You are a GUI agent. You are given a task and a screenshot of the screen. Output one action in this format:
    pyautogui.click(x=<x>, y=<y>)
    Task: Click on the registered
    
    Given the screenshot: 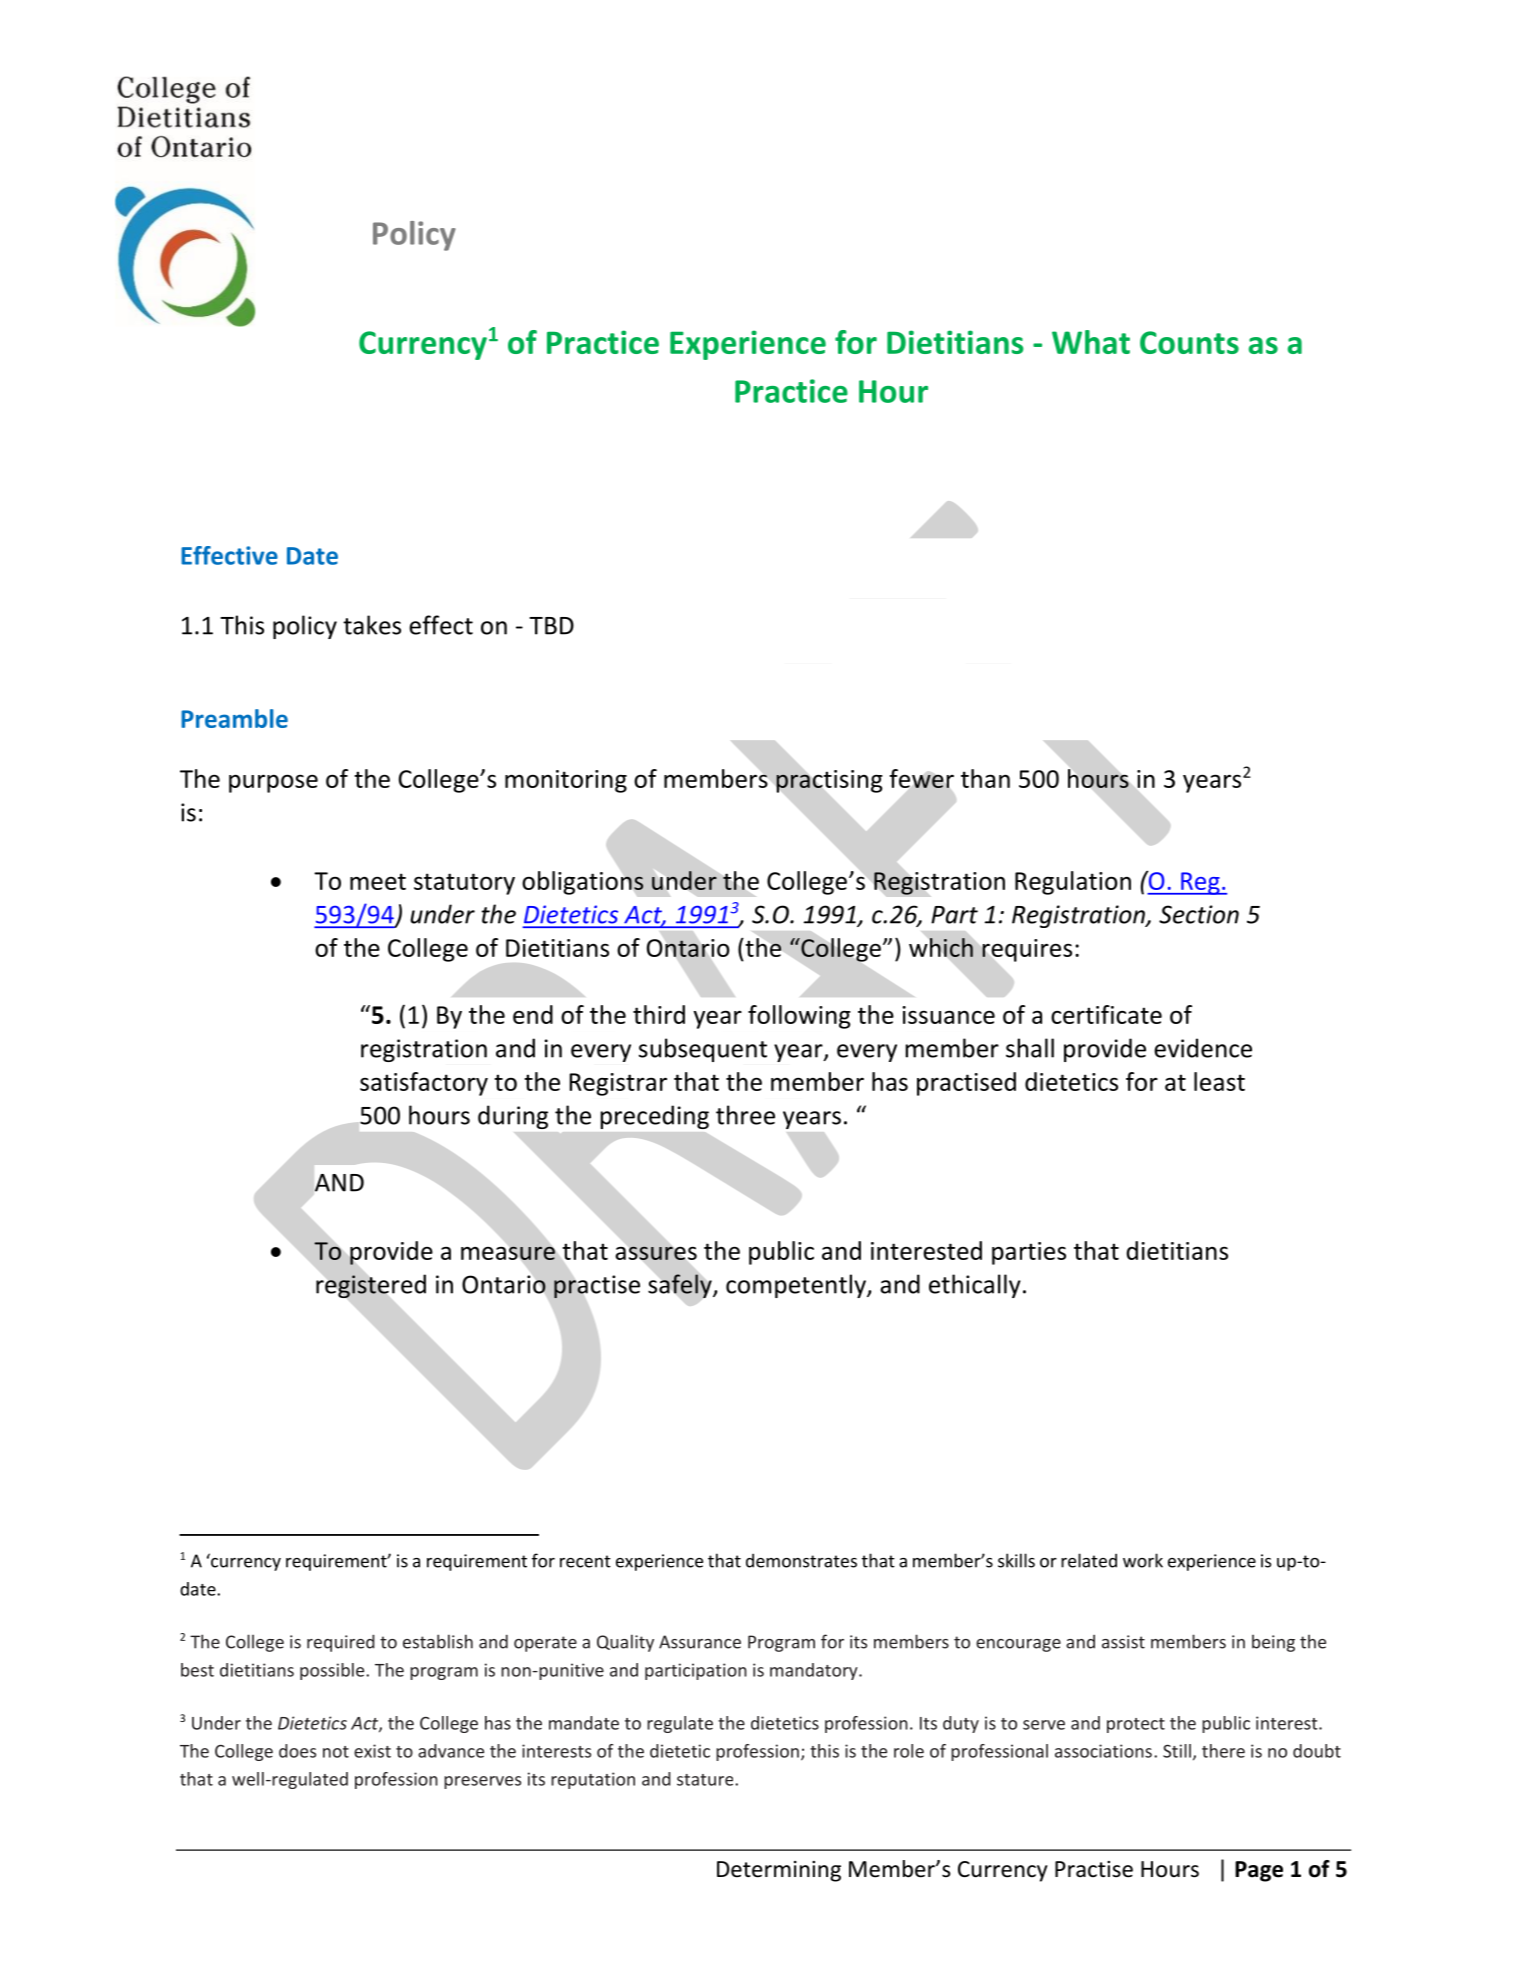 What is the action you would take?
    pyautogui.click(x=371, y=1286)
